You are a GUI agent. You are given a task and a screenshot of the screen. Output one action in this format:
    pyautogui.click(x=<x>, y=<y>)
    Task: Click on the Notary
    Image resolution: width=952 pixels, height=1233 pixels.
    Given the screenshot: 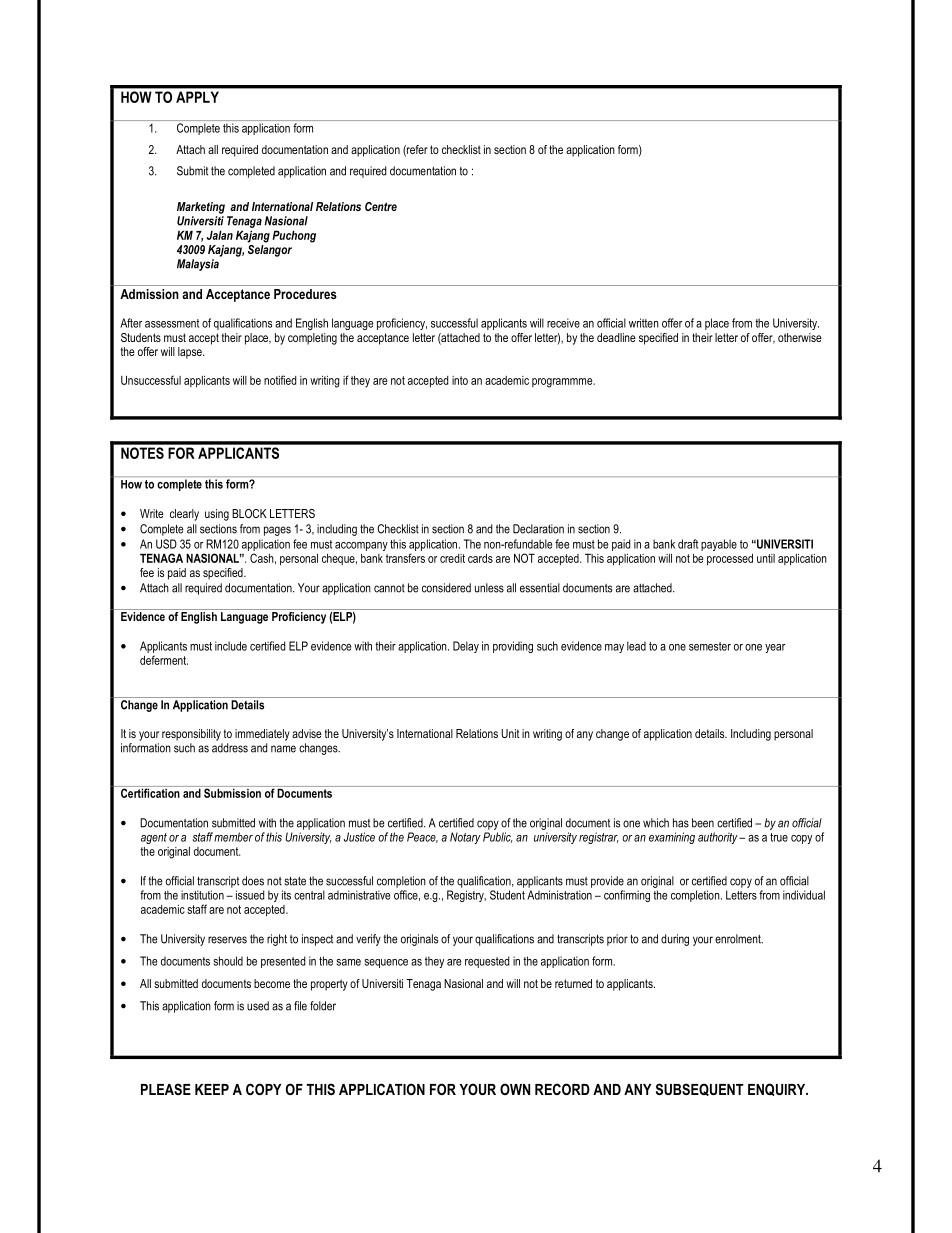 What is the action you would take?
    pyautogui.click(x=465, y=838)
